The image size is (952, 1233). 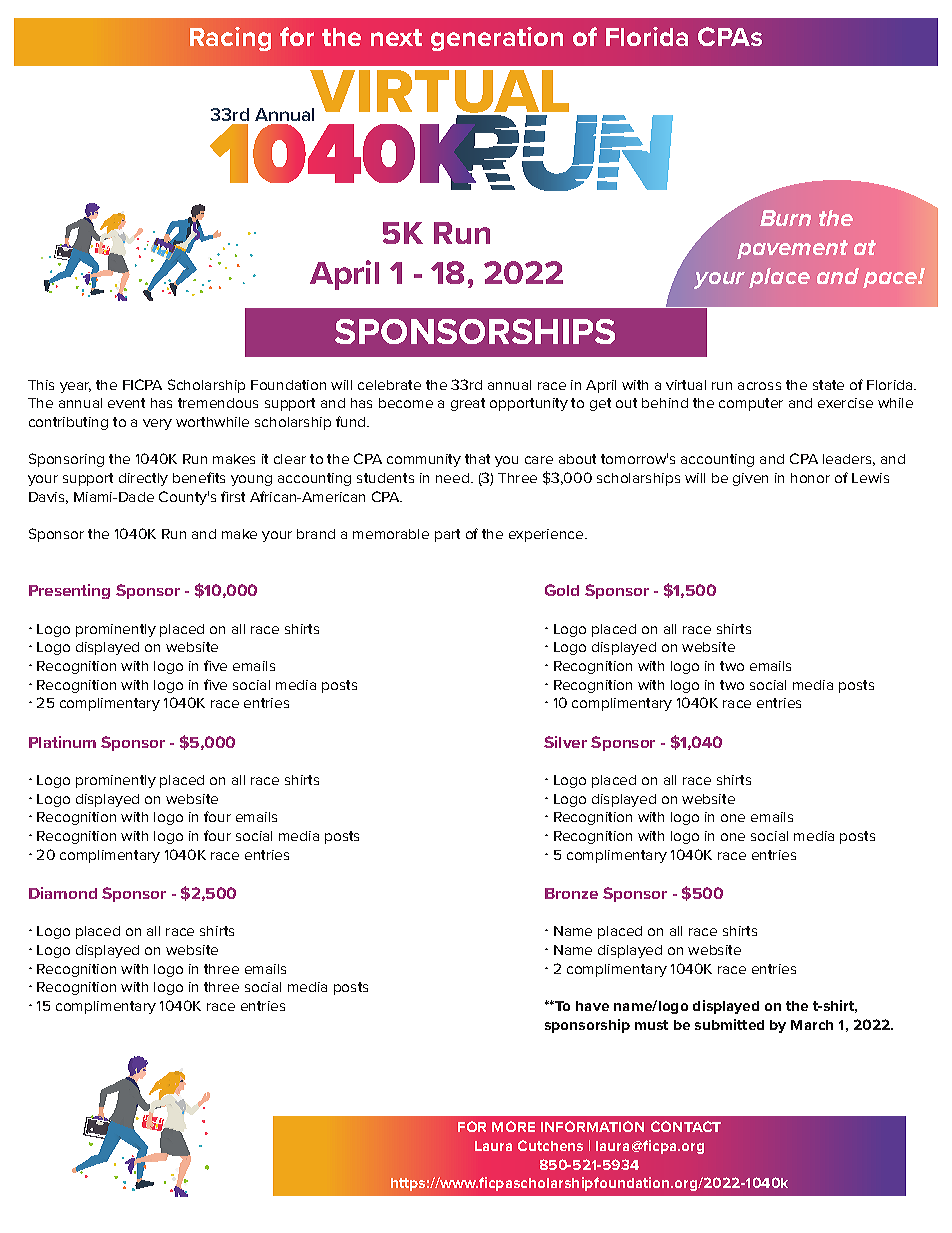 What do you see at coordinates (447, 535) in the screenshot?
I see `part` at bounding box center [447, 535].
